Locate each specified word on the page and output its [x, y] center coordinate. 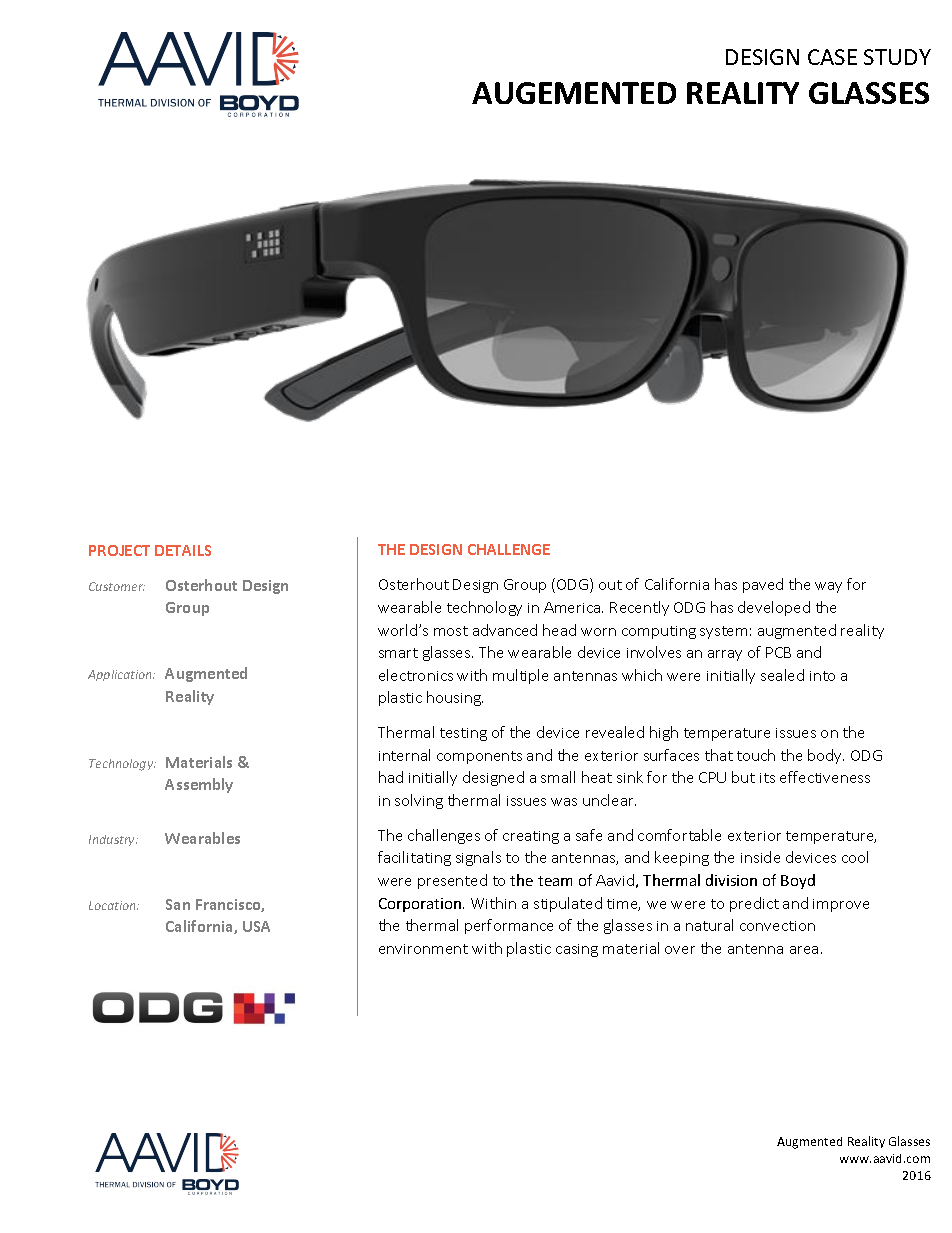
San [178, 904]
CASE [832, 57]
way [828, 587]
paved [763, 585]
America [573, 607]
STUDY [897, 57]
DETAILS [183, 550]
